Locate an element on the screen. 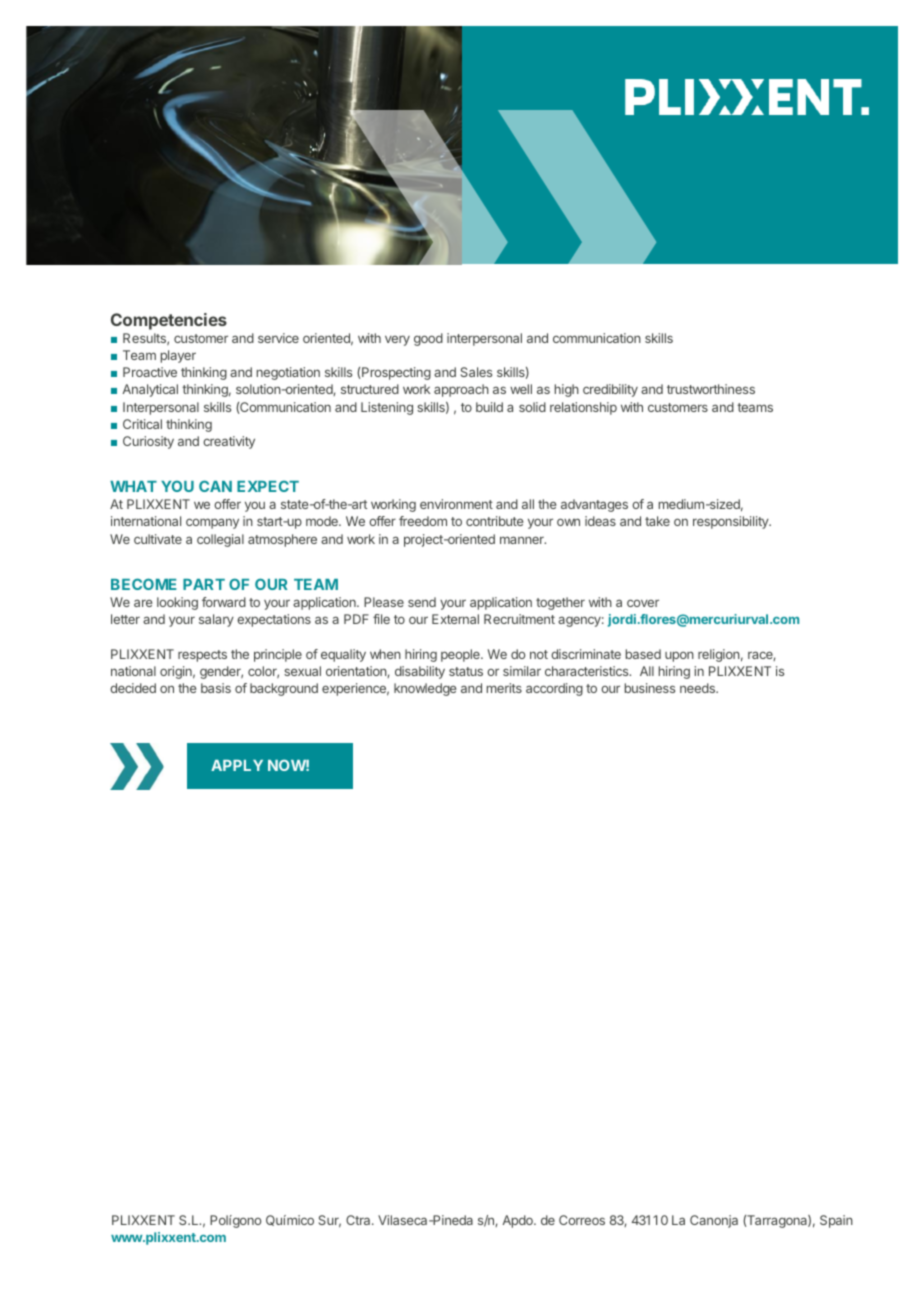  player is located at coordinates (178, 356).
